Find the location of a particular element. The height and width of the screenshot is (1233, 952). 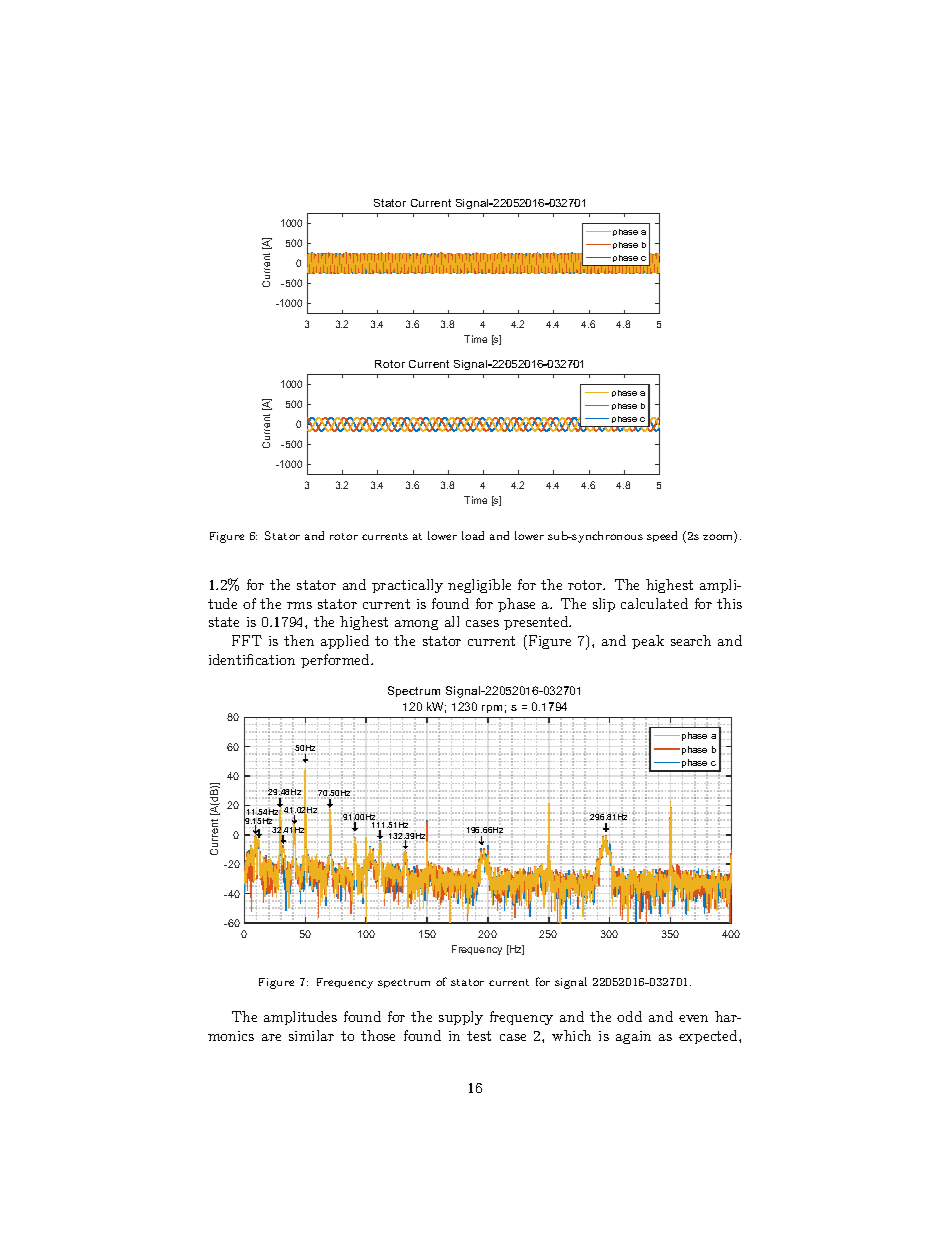

speed is located at coordinates (662, 536).
